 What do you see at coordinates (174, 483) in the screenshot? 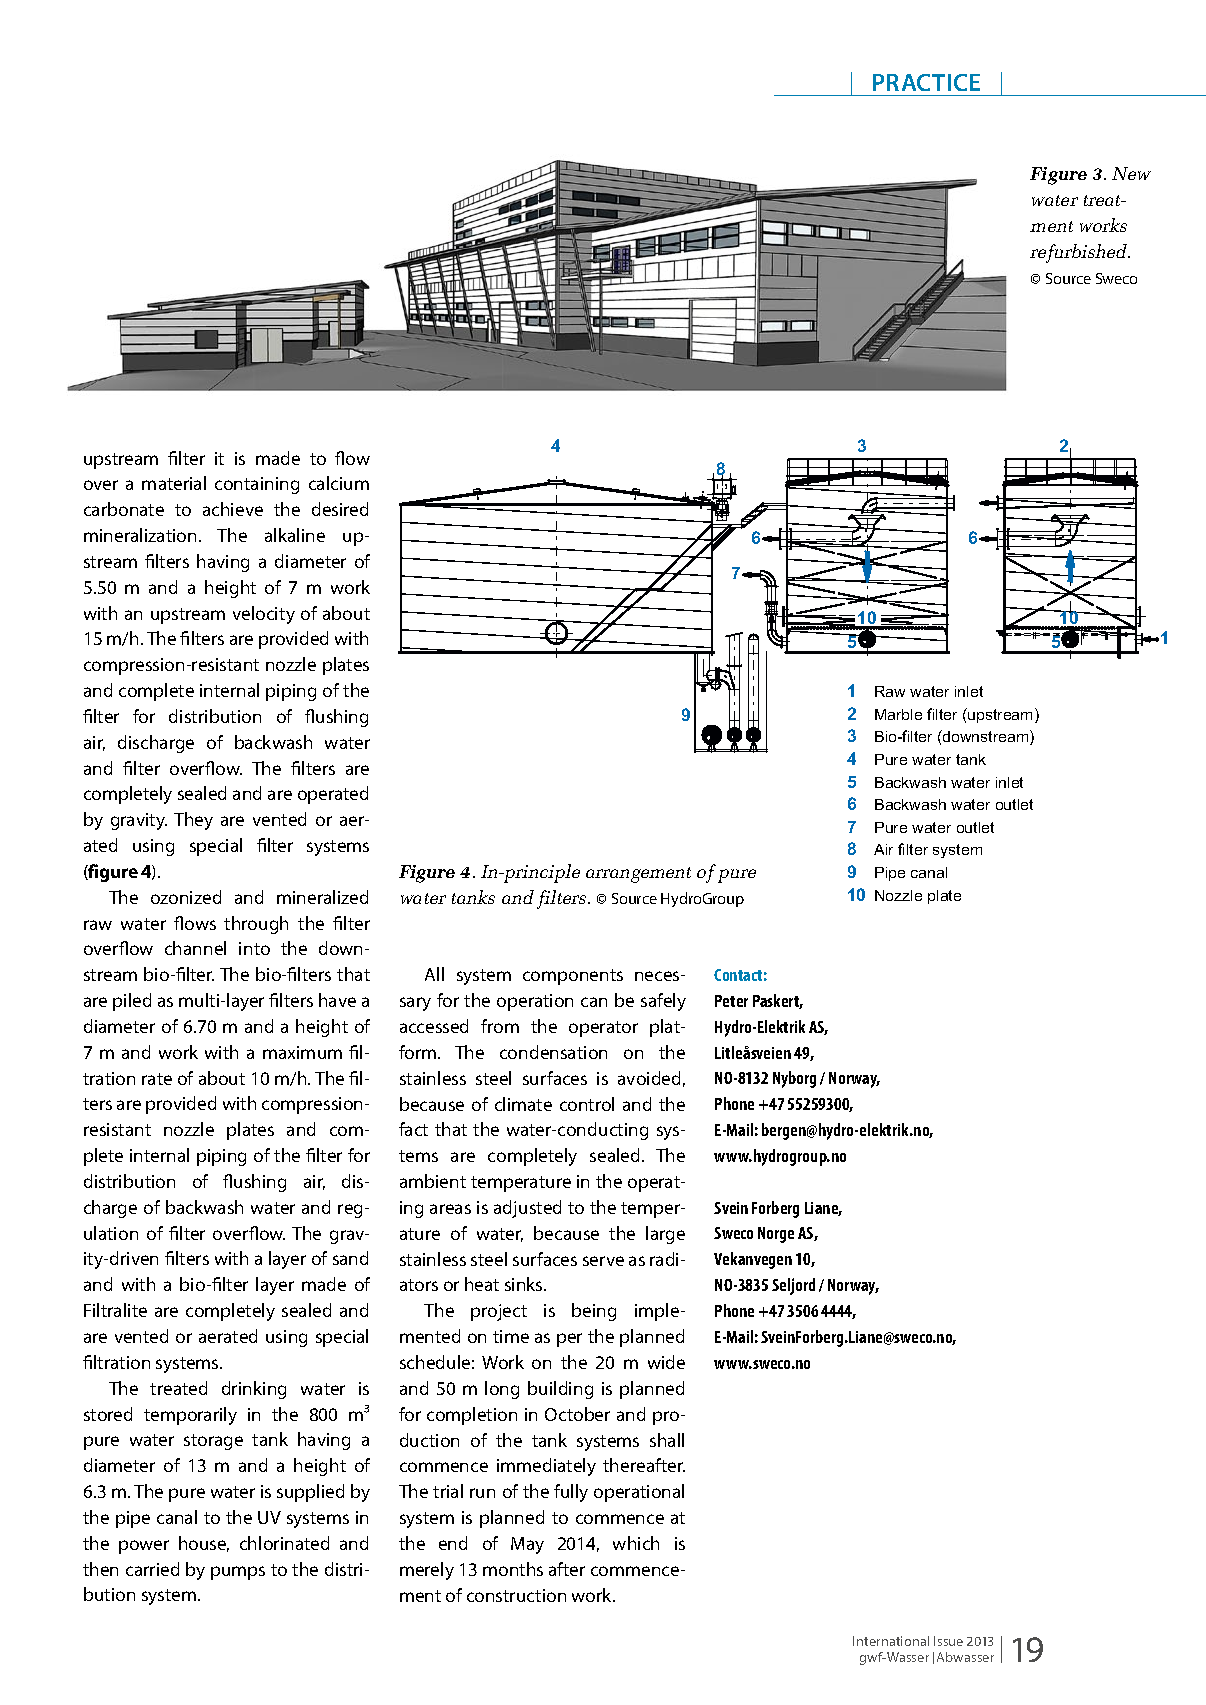
I see `material` at bounding box center [174, 483].
